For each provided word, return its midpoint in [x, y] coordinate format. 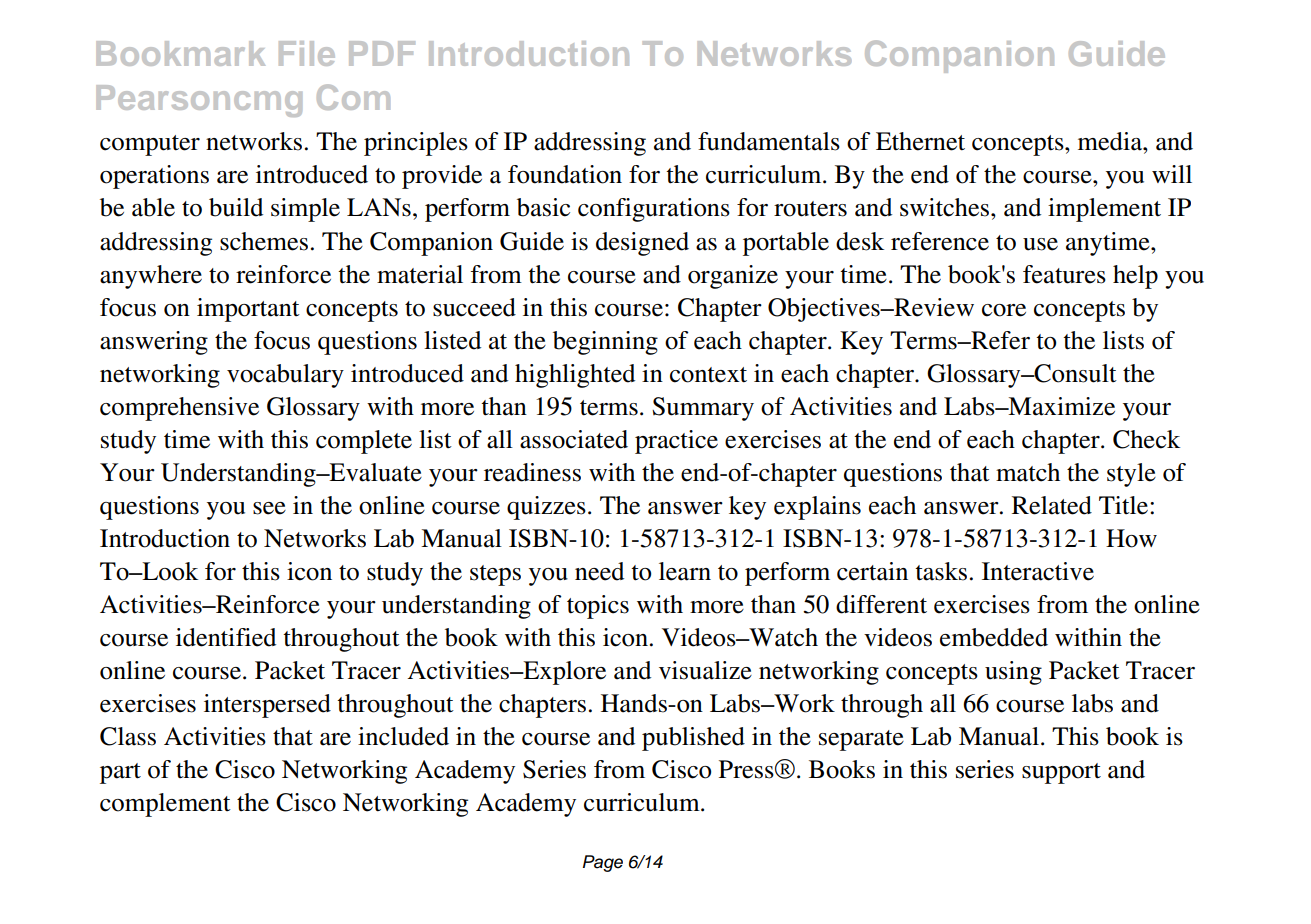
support [1061, 773]
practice [676, 442]
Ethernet [920, 141]
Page [603, 863]
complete [364, 442]
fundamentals [769, 141]
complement [165, 805]
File [307, 53]
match [1028, 472]
